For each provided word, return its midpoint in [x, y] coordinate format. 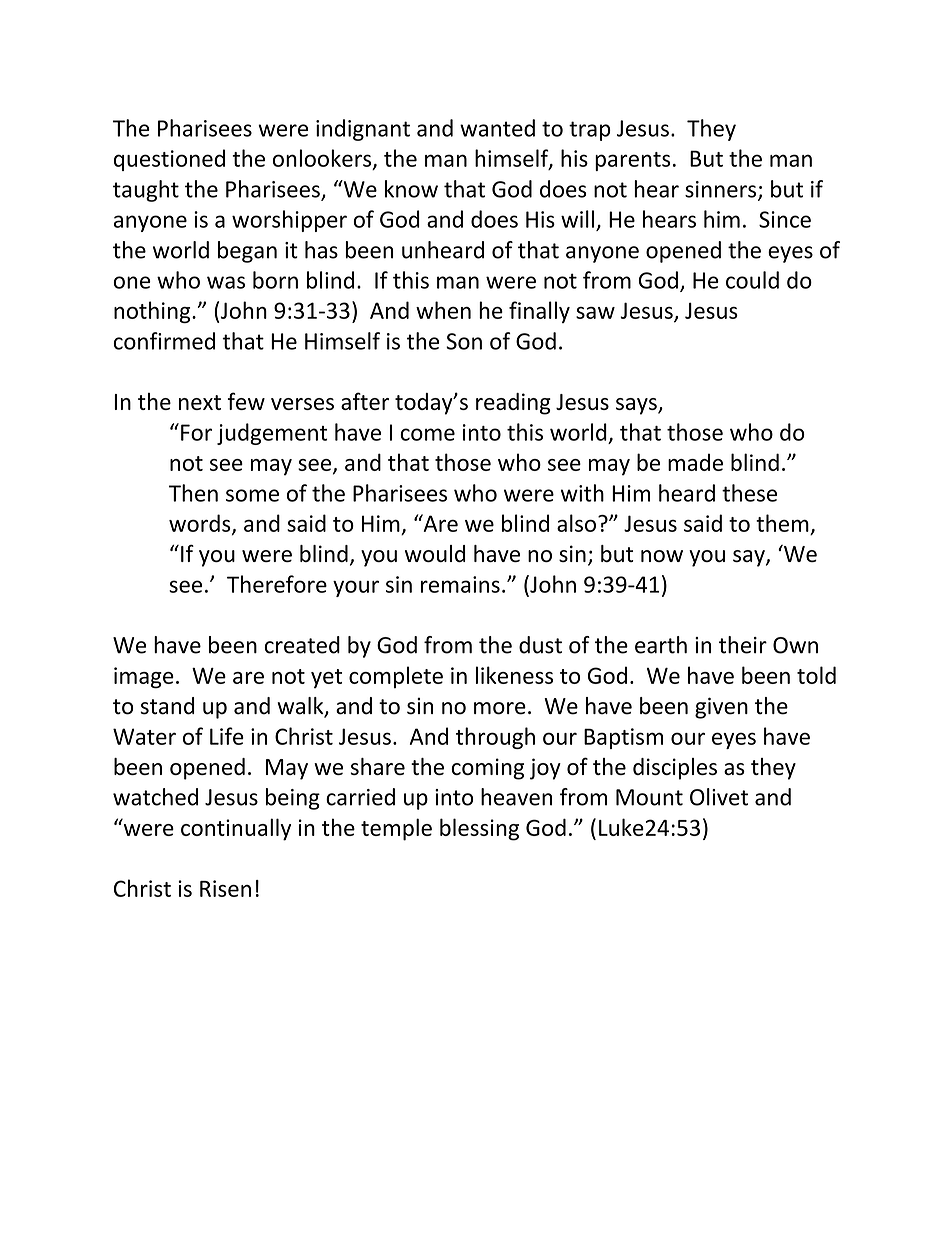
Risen [225, 888]
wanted [497, 128]
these [749, 493]
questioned [169, 160]
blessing [479, 829]
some [252, 495]
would [435, 553]
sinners [722, 190]
